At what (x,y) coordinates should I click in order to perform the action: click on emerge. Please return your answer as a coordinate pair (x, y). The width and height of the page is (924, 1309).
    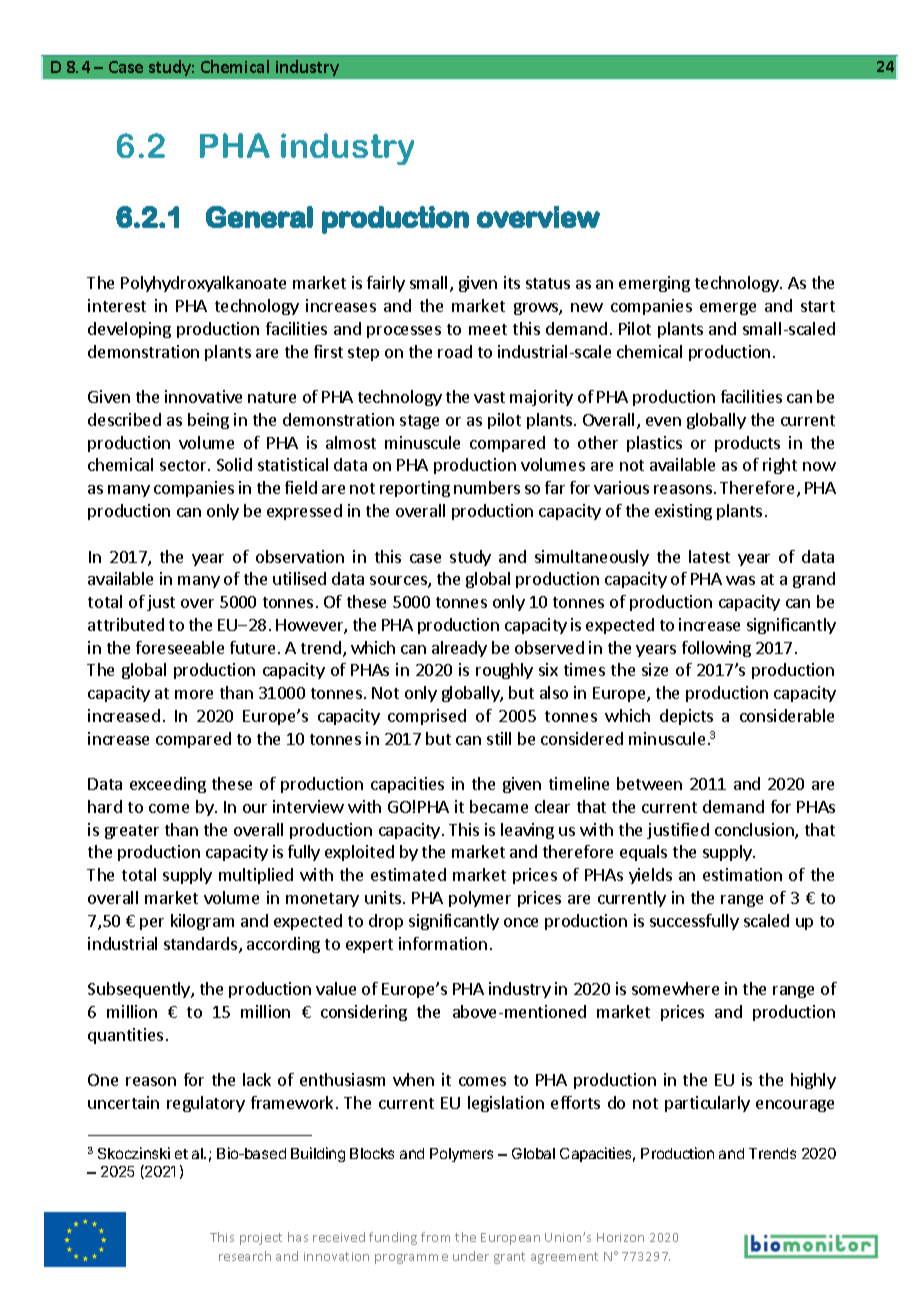
    Looking at the image, I should click on (728, 309).
